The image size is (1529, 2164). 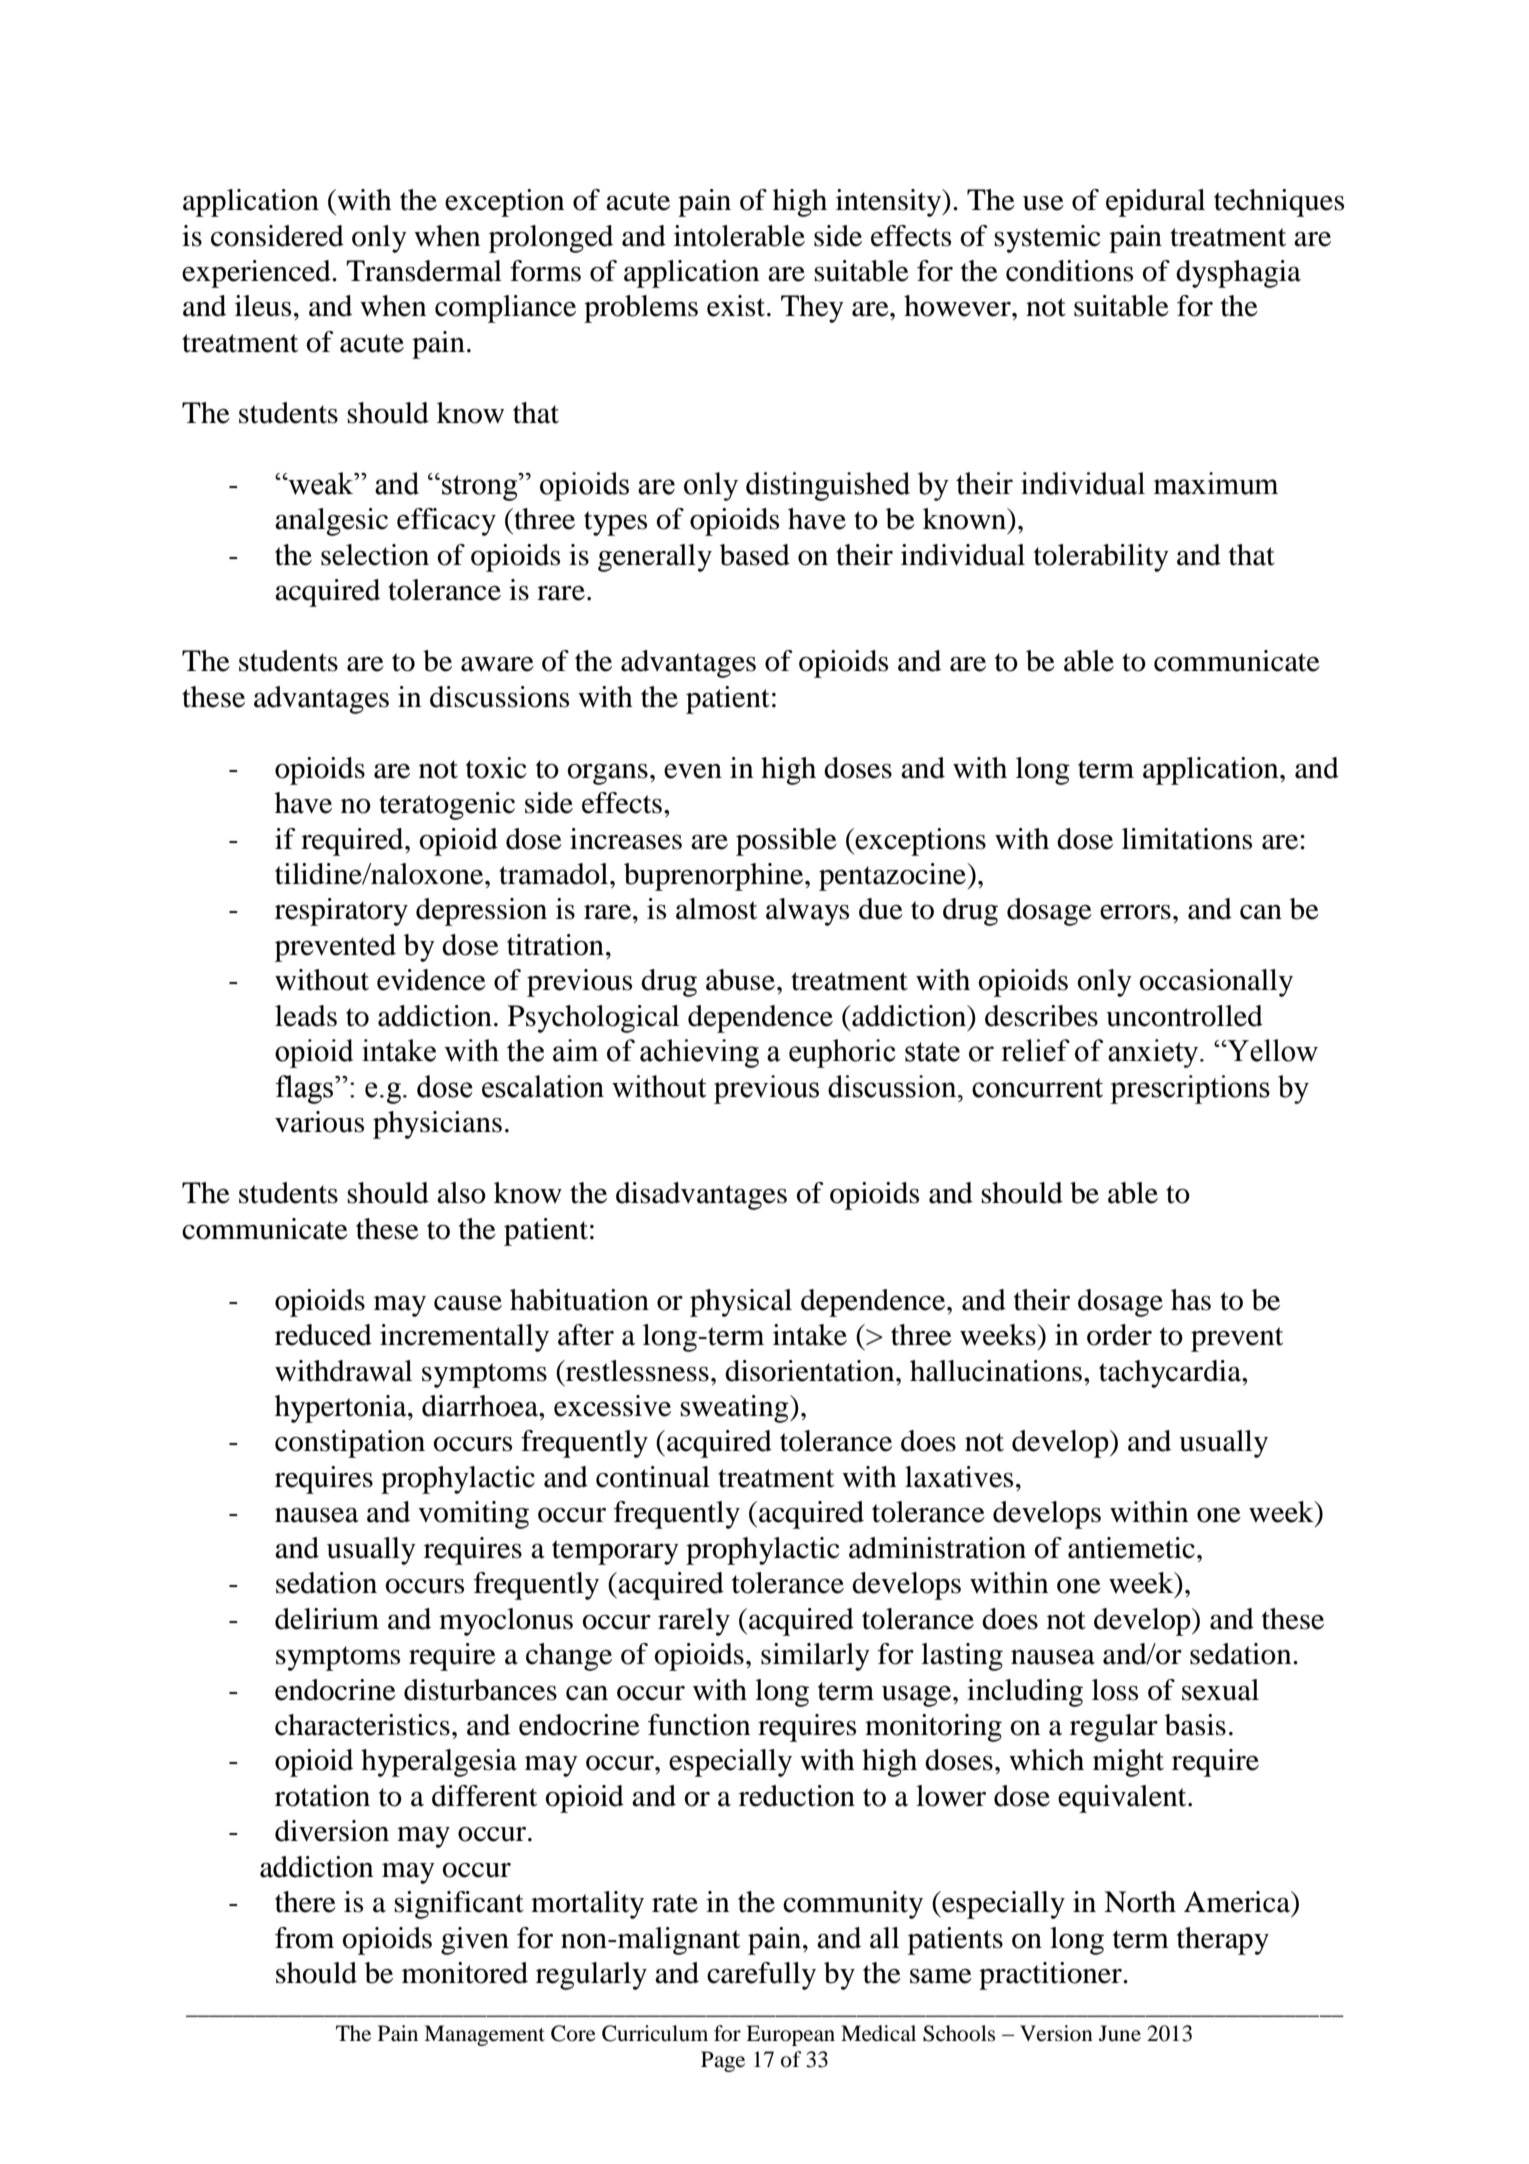 What do you see at coordinates (1190, 1089) in the image?
I see `prescriptions` at bounding box center [1190, 1089].
